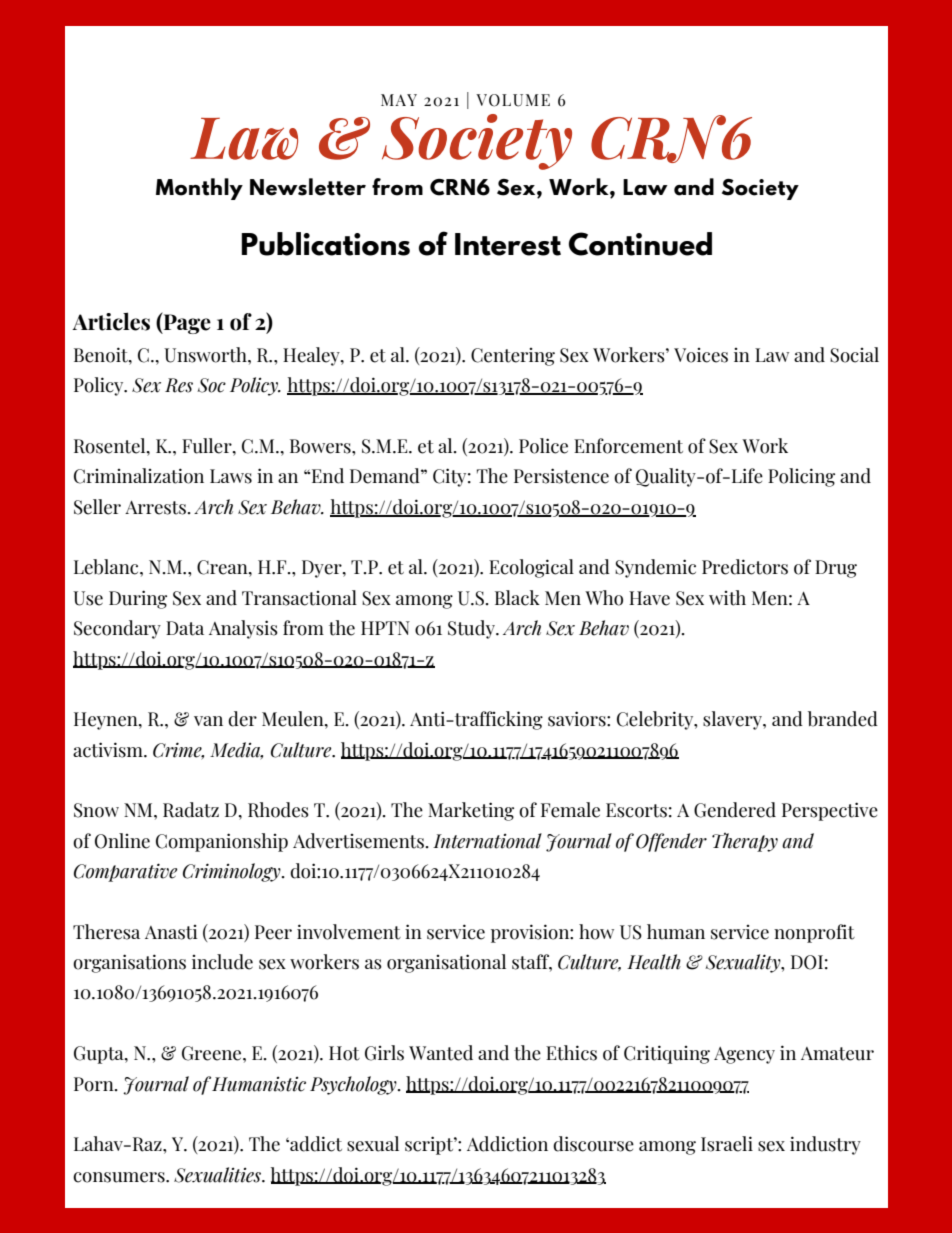 The height and width of the document is (1233, 952). I want to click on VOLUME, so click(513, 100).
